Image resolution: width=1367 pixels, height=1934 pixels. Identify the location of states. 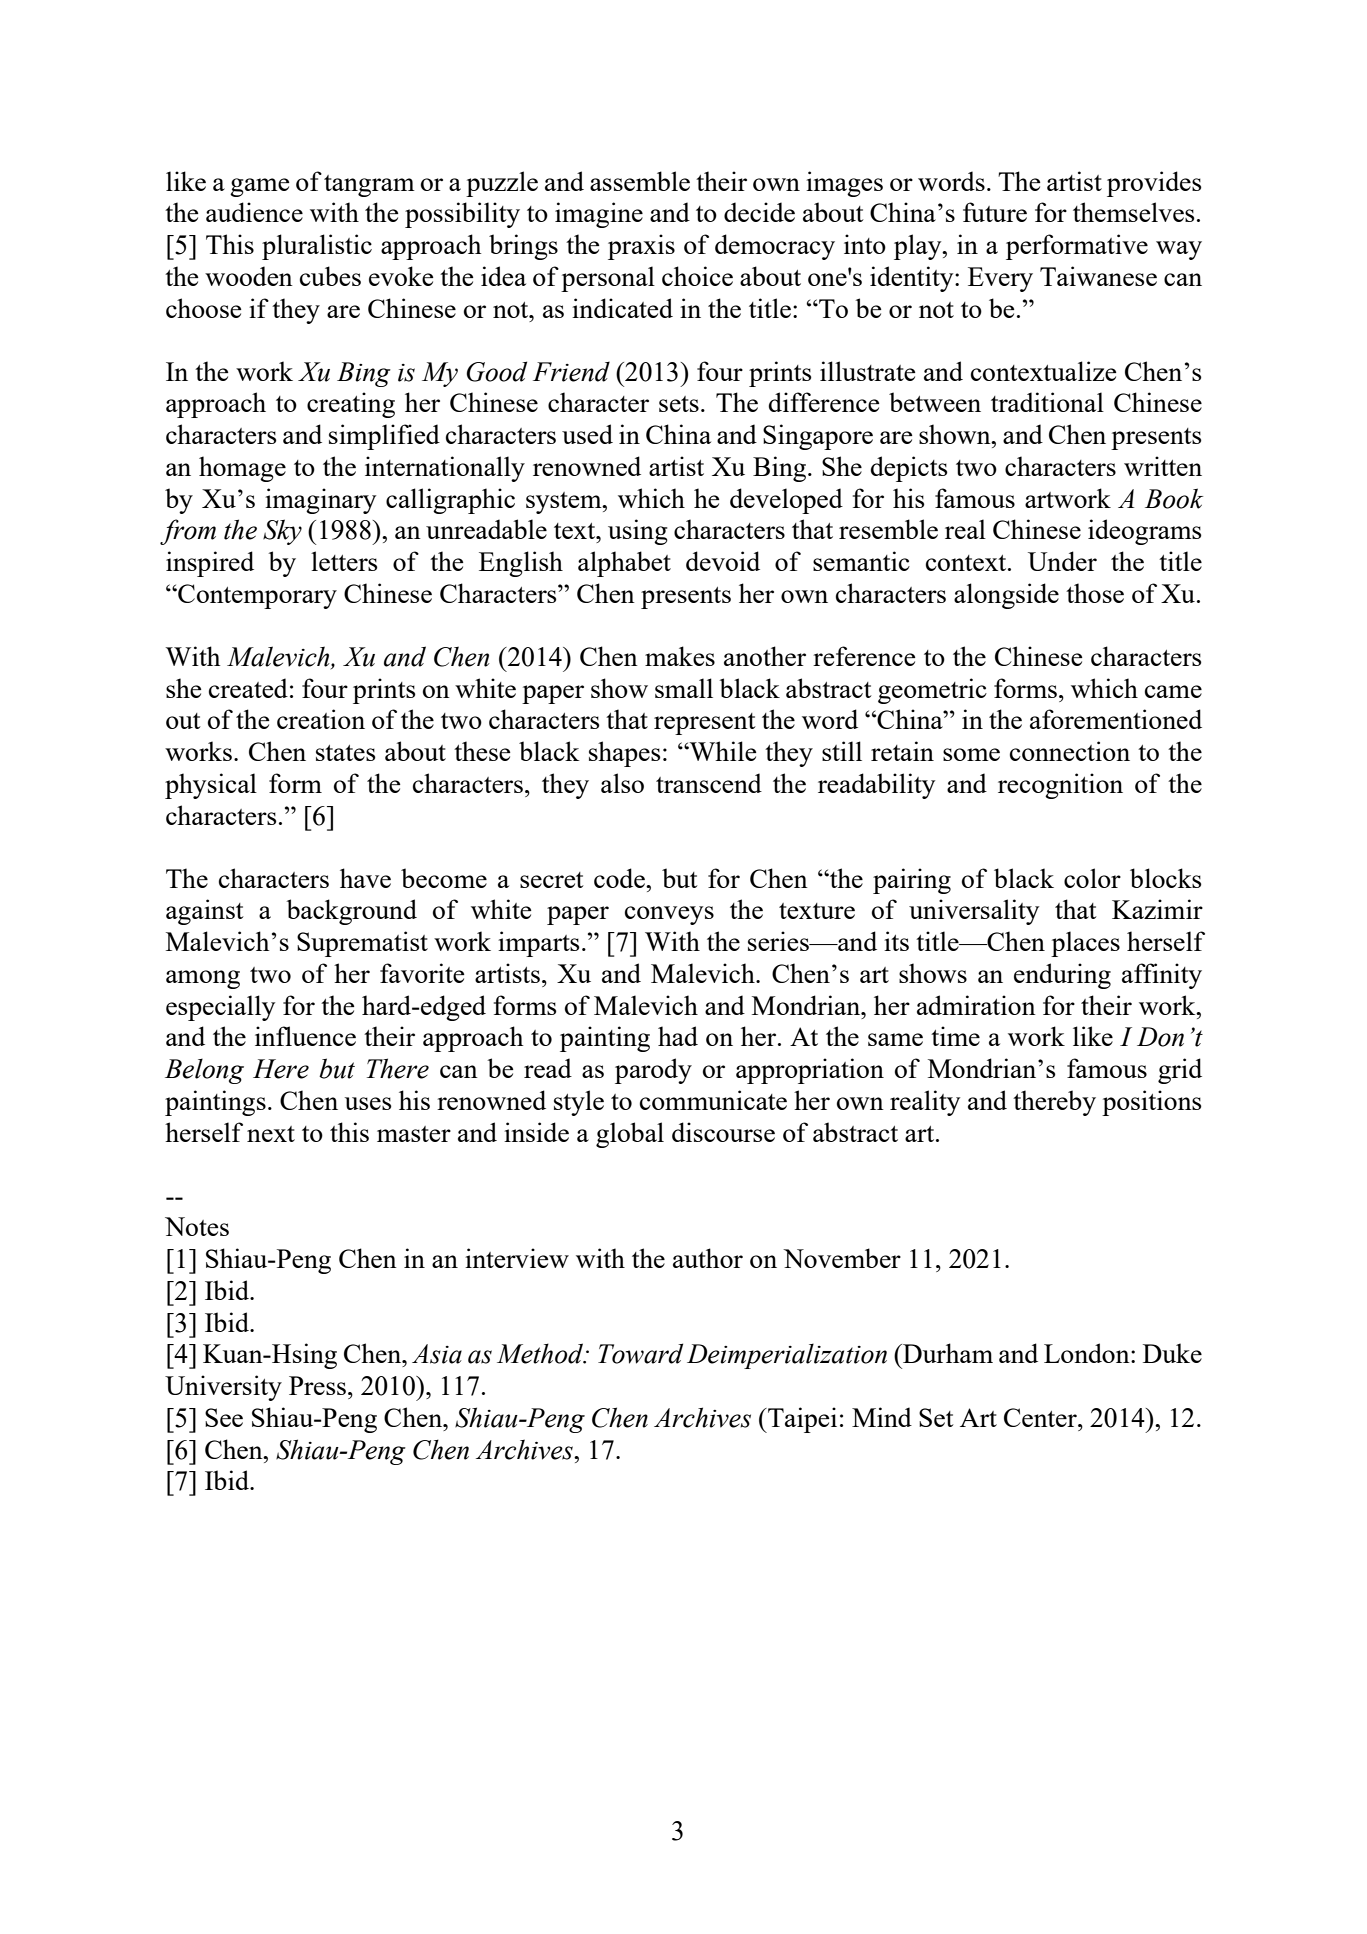
(346, 753).
